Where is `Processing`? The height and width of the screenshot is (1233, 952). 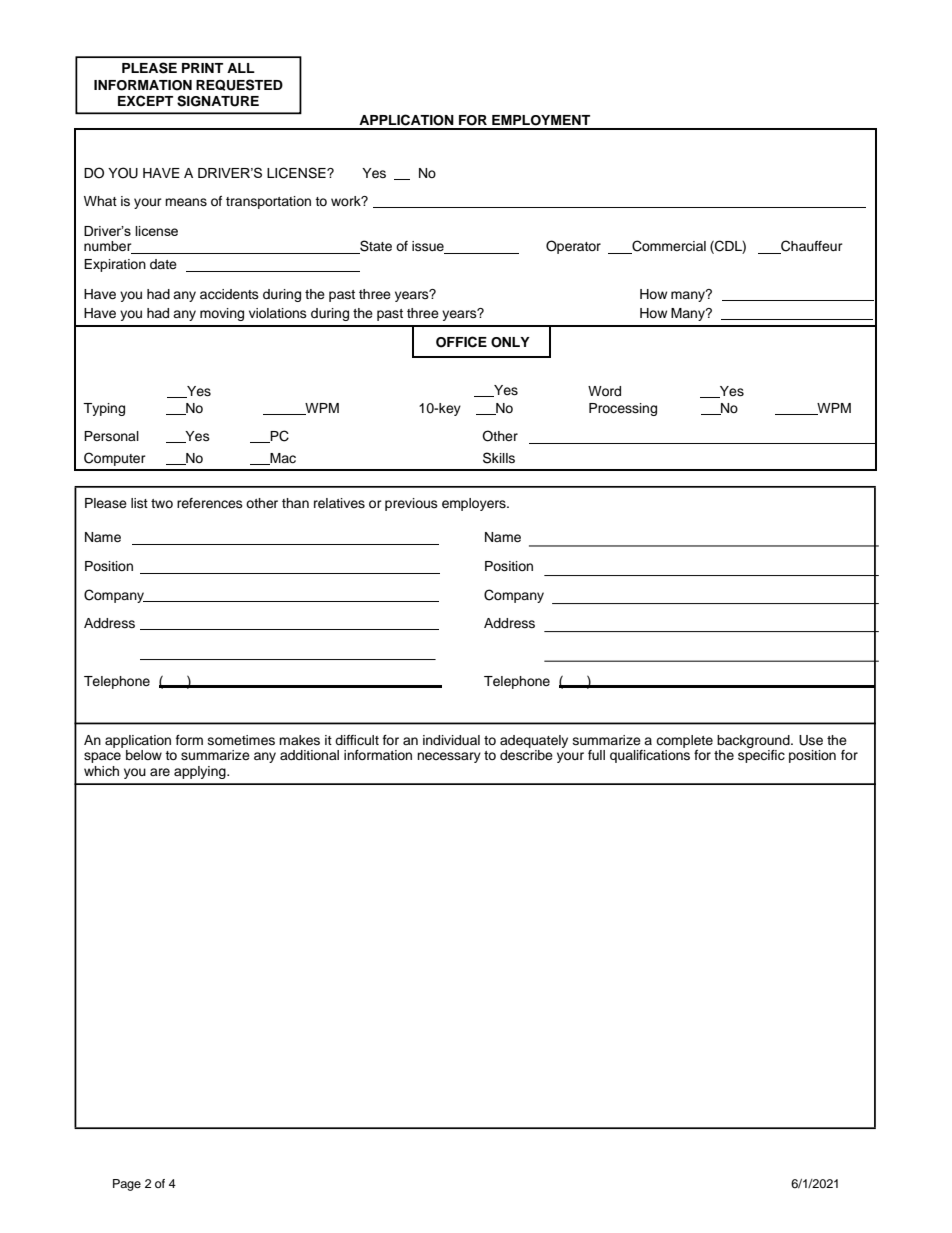 Processing is located at coordinates (623, 409).
